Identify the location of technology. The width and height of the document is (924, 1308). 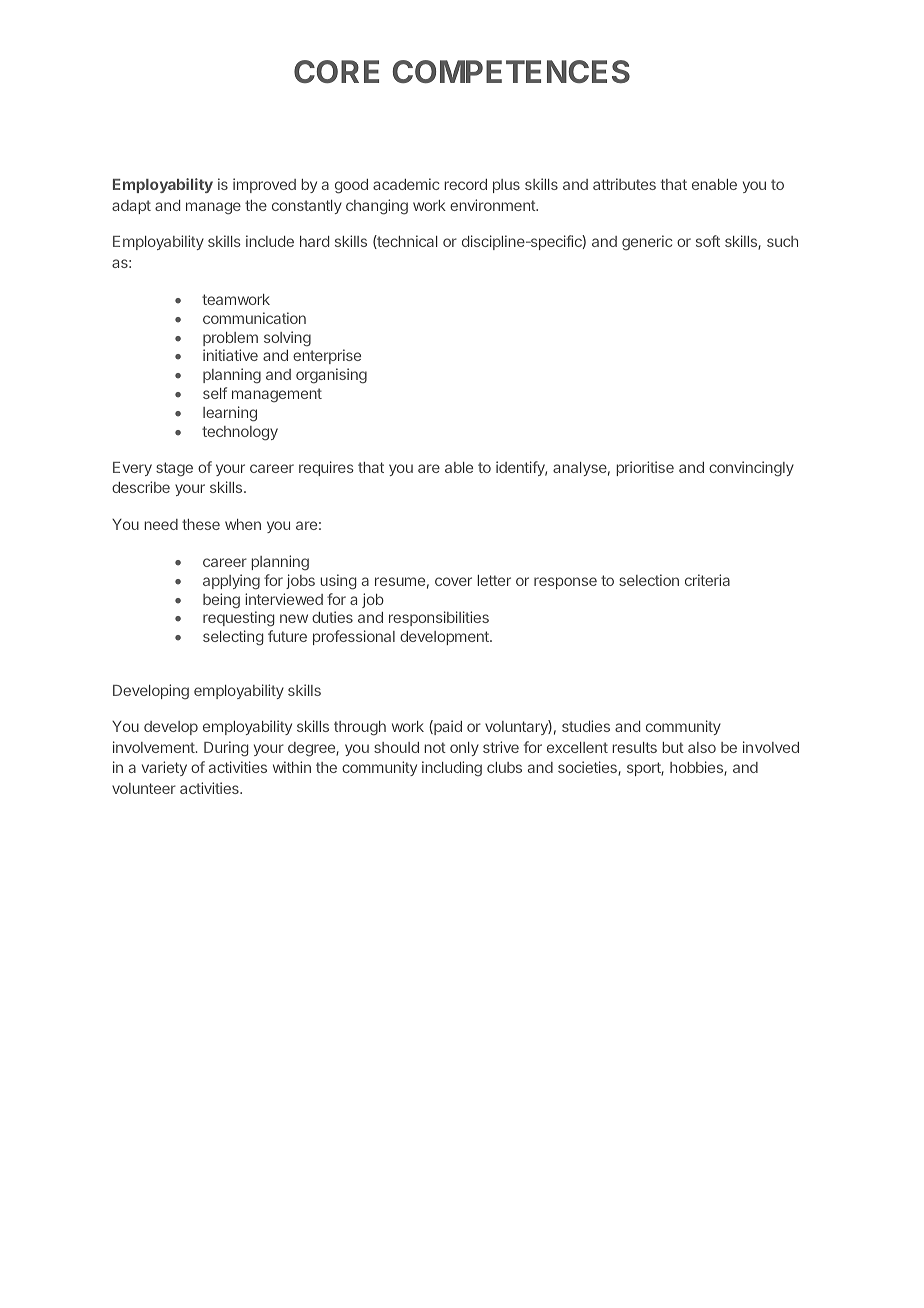
(240, 433).
